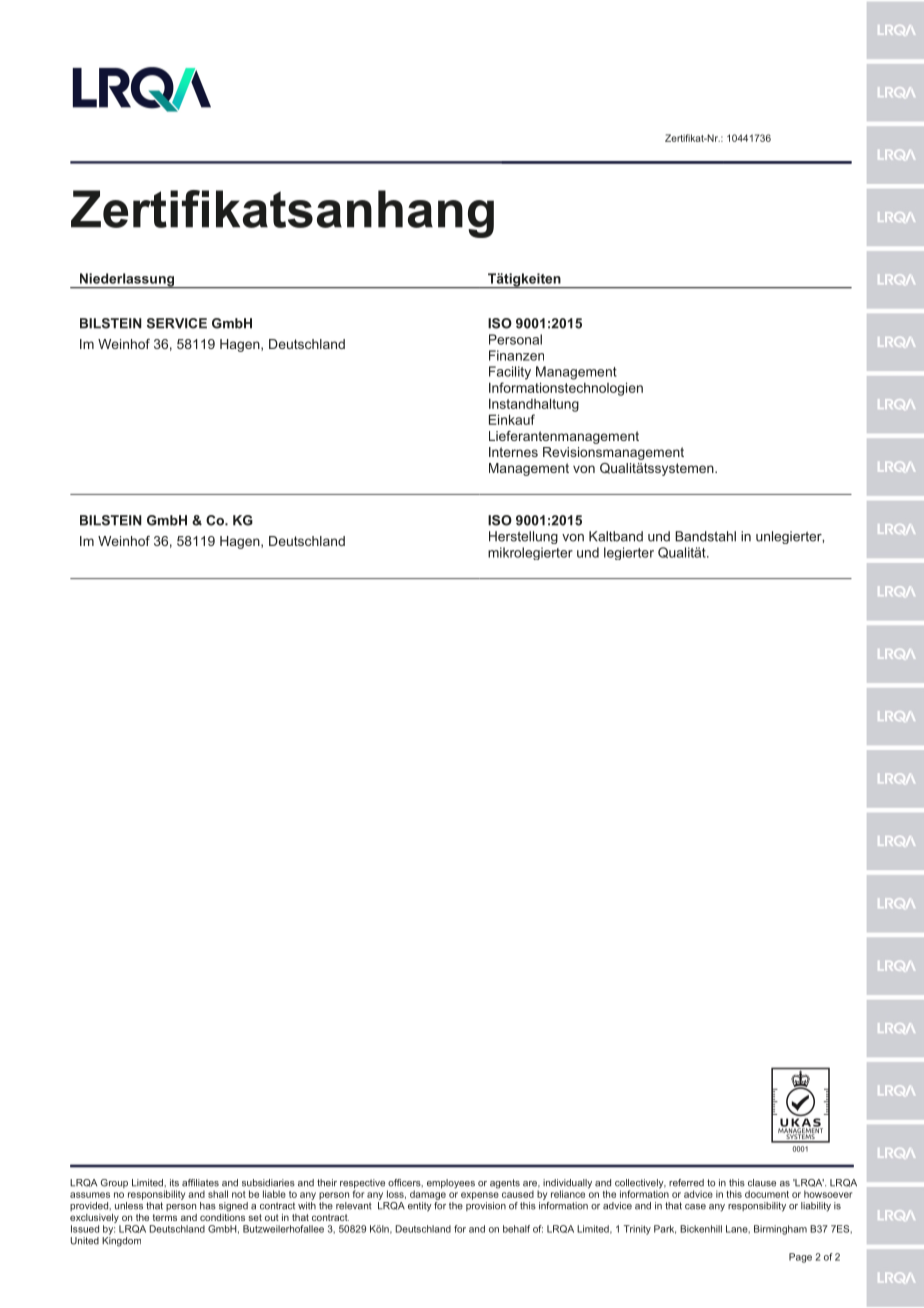 The width and height of the document is (924, 1308). I want to click on document, so click(767, 1194).
